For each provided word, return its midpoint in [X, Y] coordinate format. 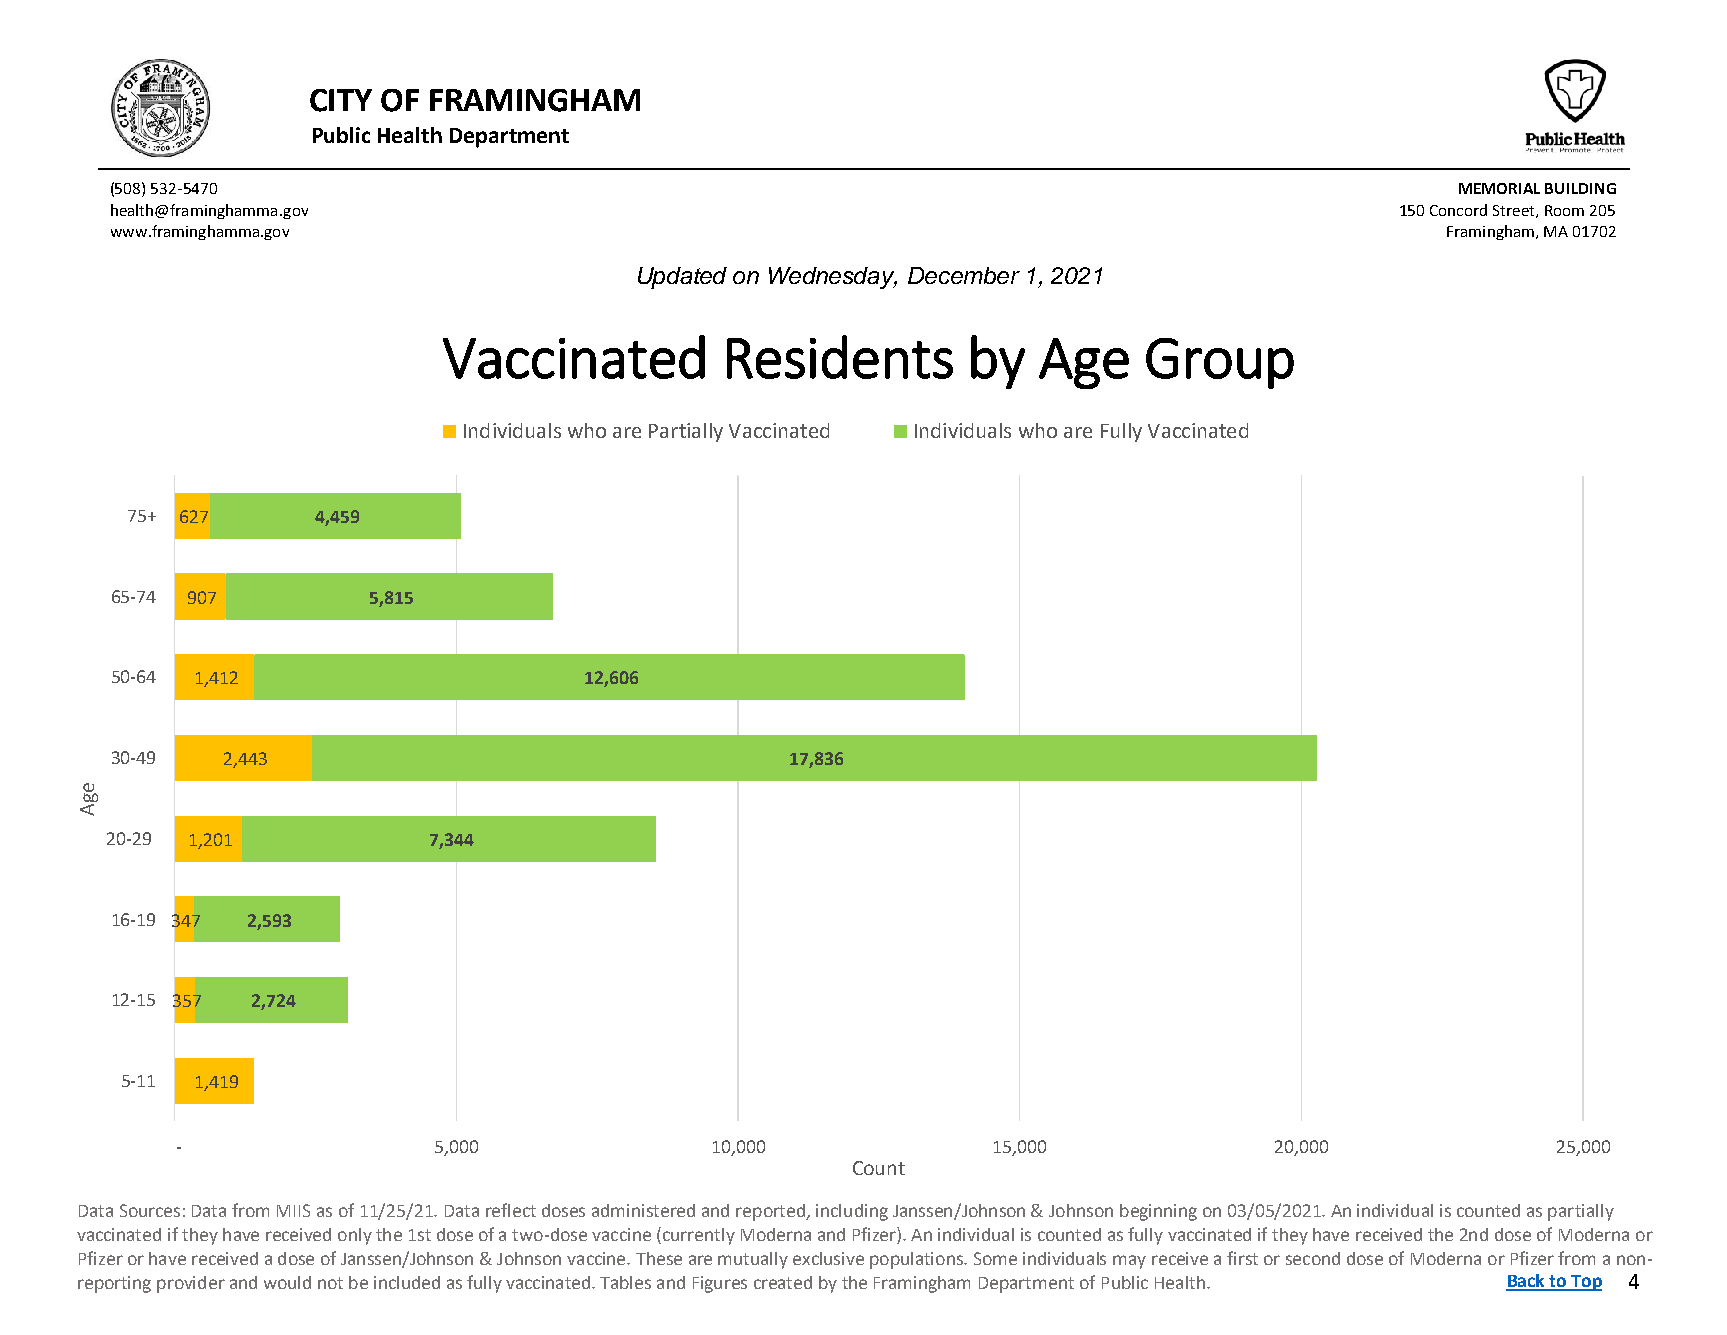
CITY [341, 100]
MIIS [293, 1210]
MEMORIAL [1499, 188]
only [355, 1236]
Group [1220, 363]
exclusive [828, 1258]
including [852, 1212]
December [964, 275]
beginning [1158, 1212]
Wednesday [833, 278]
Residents [840, 357]
